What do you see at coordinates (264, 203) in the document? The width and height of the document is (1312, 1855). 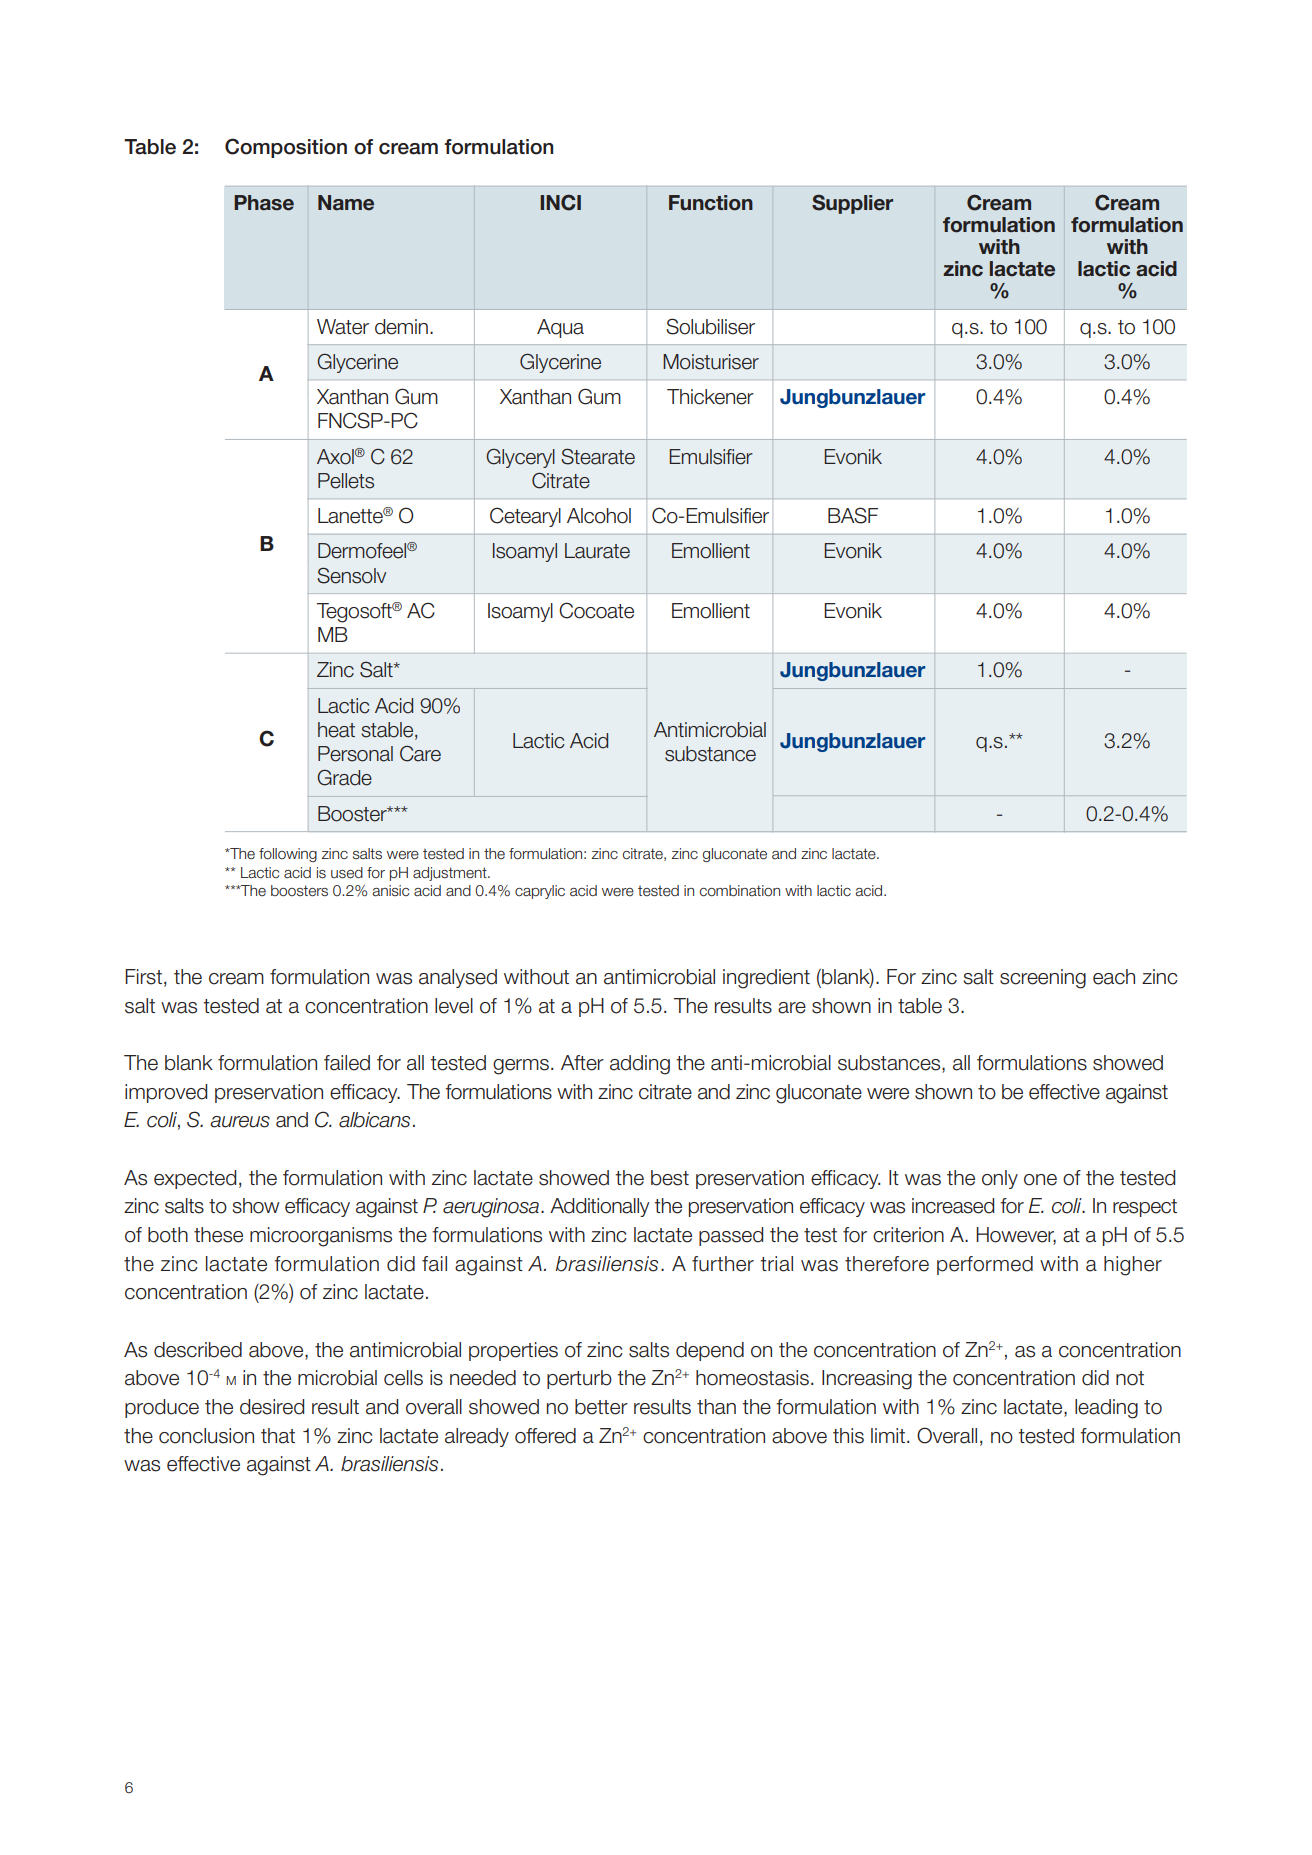 I see `Phase` at bounding box center [264, 203].
